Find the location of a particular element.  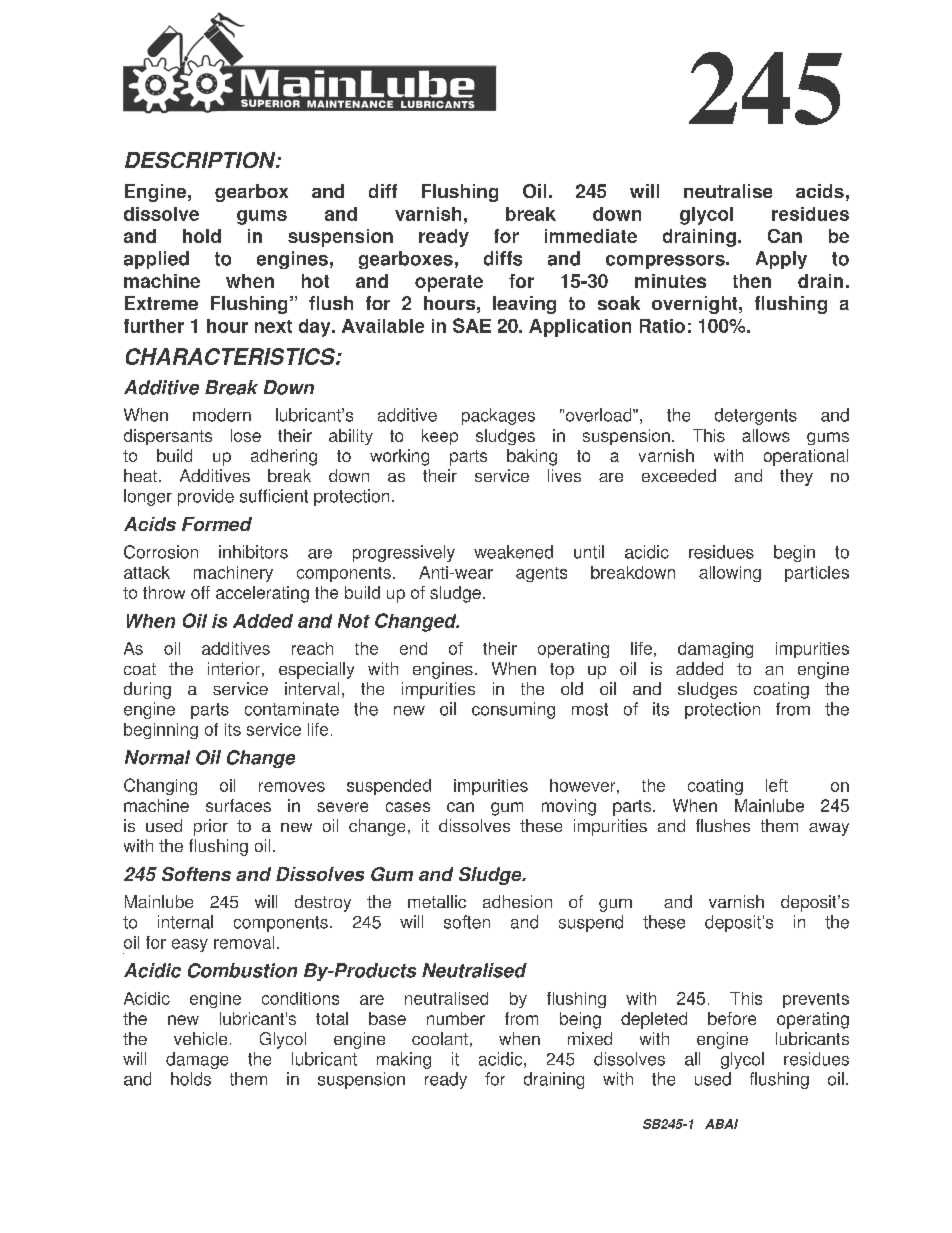

they is located at coordinates (796, 477).
